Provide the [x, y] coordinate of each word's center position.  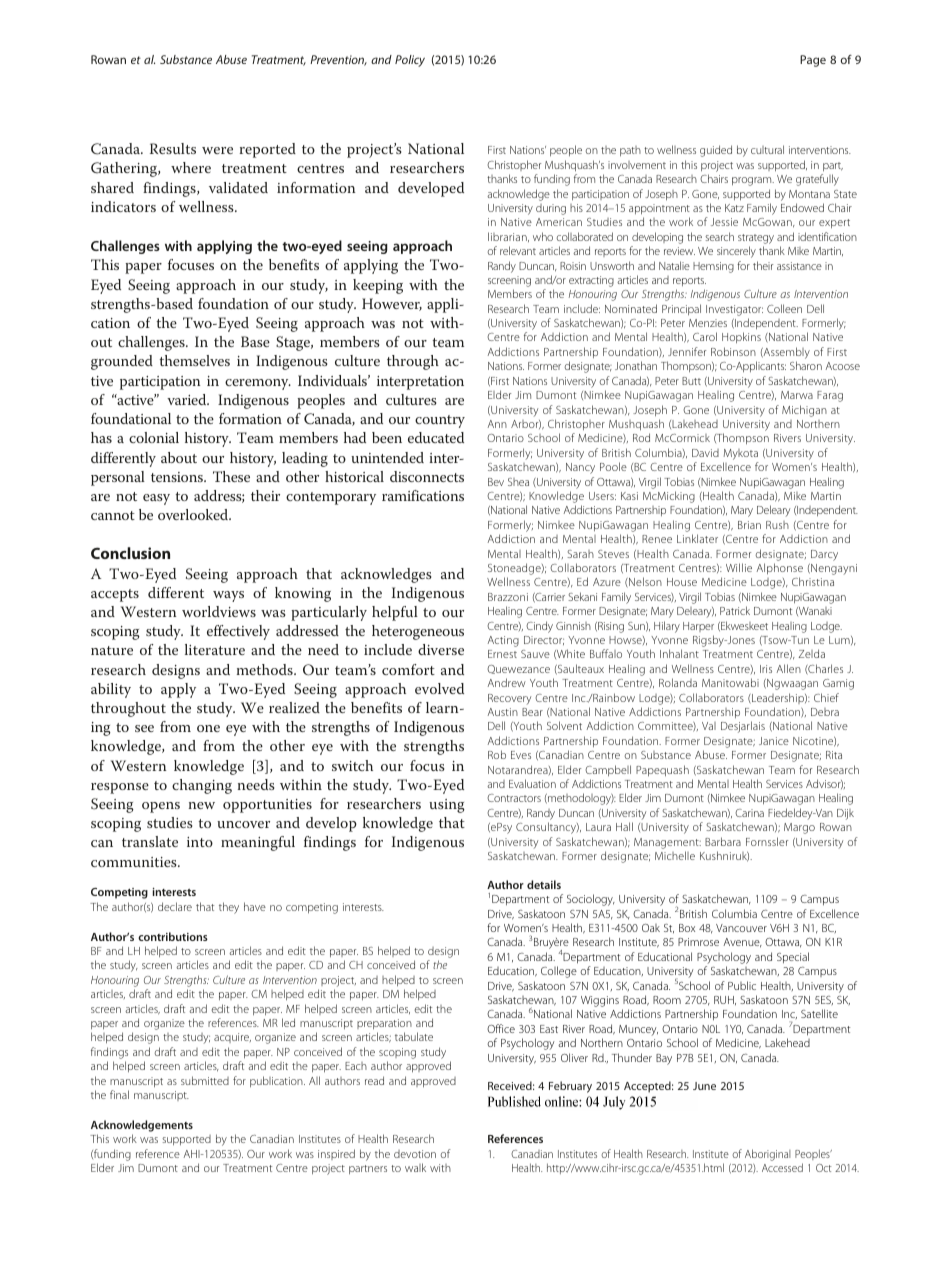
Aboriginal [768, 1155]
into [200, 842]
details [544, 884]
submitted [205, 1080]
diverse [441, 649]
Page [813, 61]
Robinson [733, 351]
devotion [415, 1154]
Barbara [723, 841]
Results [173, 148]
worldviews [219, 611]
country [440, 421]
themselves [194, 360]
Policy [410, 61]
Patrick [735, 610]
